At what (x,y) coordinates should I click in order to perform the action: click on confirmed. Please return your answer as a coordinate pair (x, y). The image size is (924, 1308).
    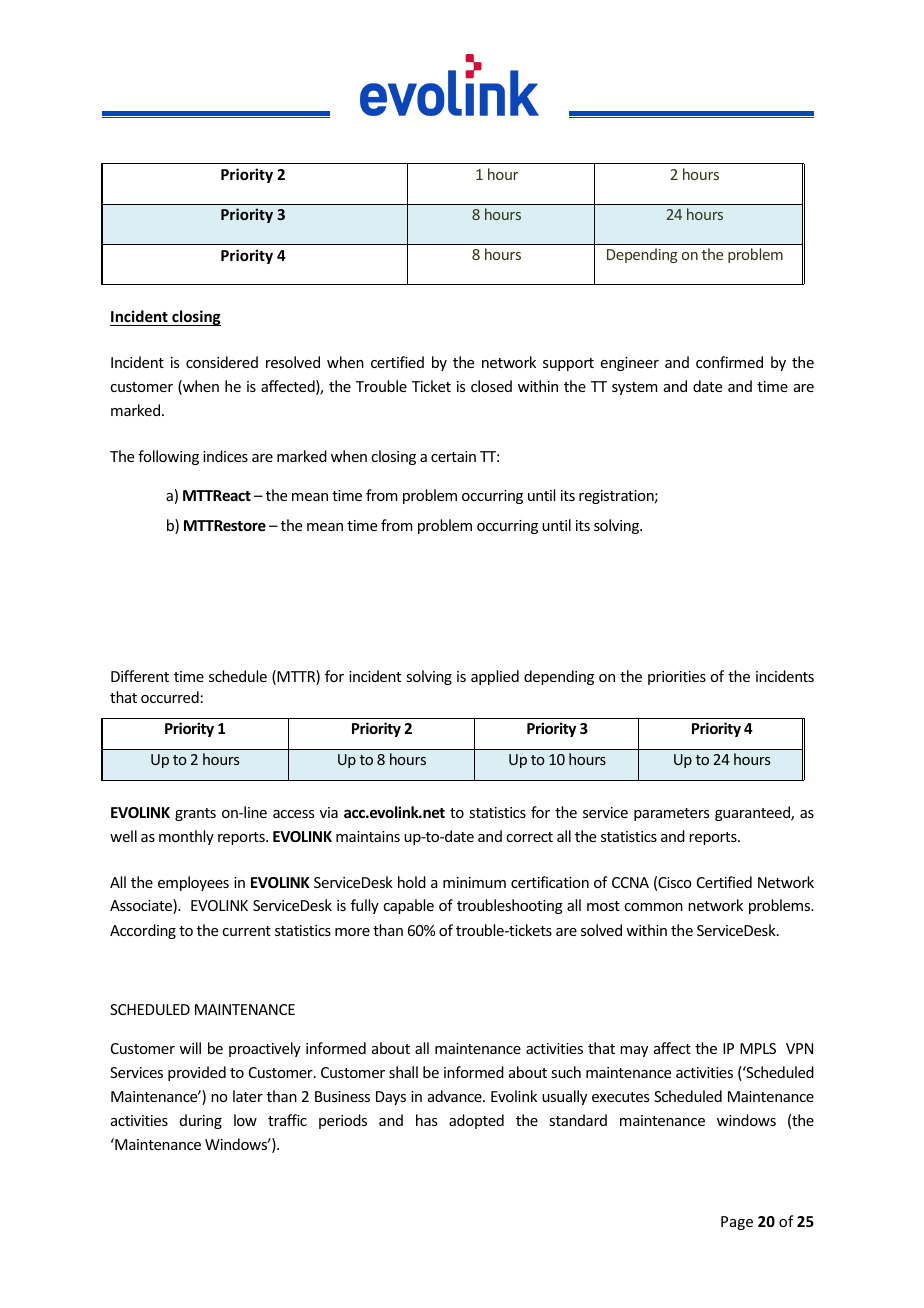
    Looking at the image, I should click on (729, 362).
